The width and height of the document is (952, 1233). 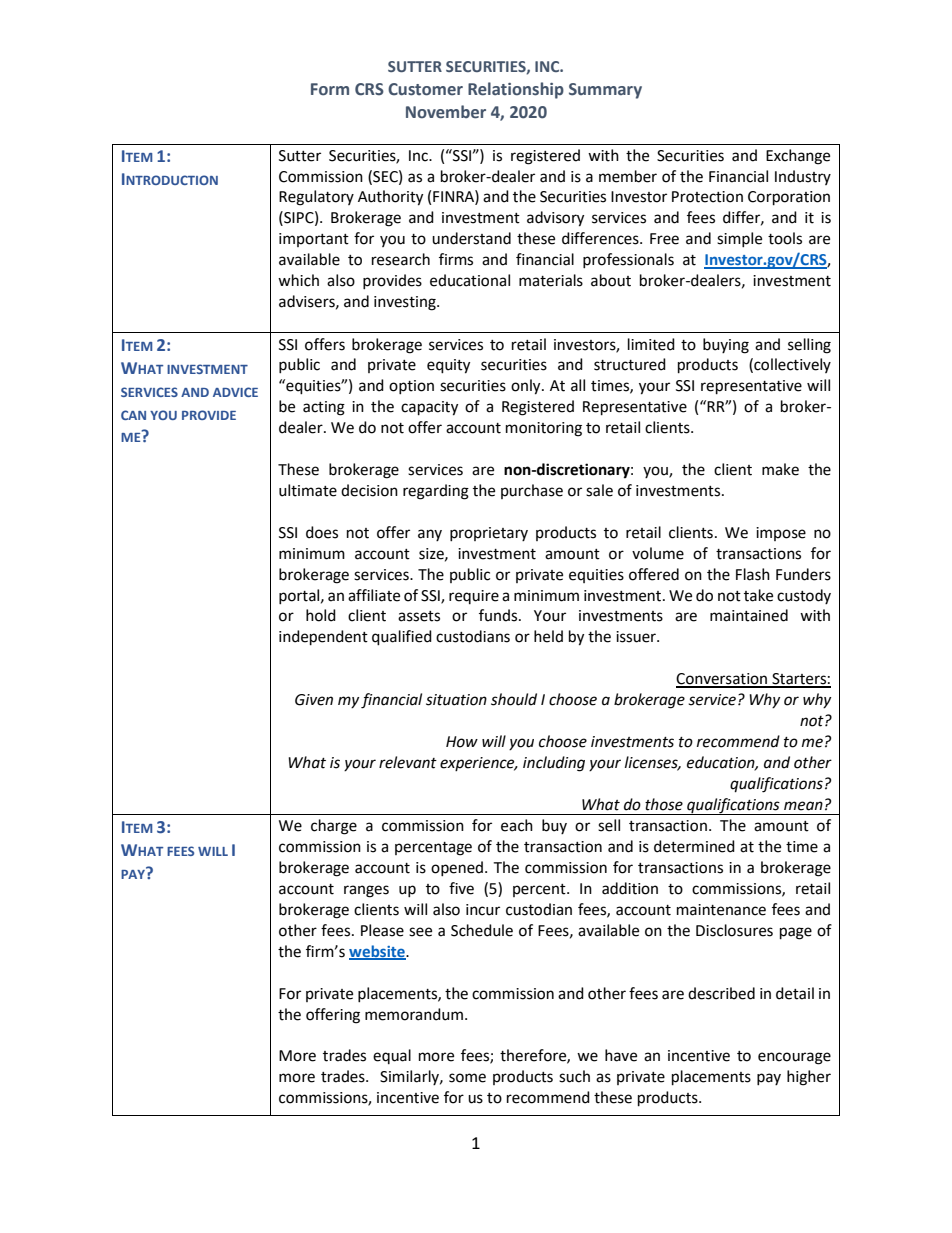 What do you see at coordinates (314, 700) in the document?
I see `Given` at bounding box center [314, 700].
